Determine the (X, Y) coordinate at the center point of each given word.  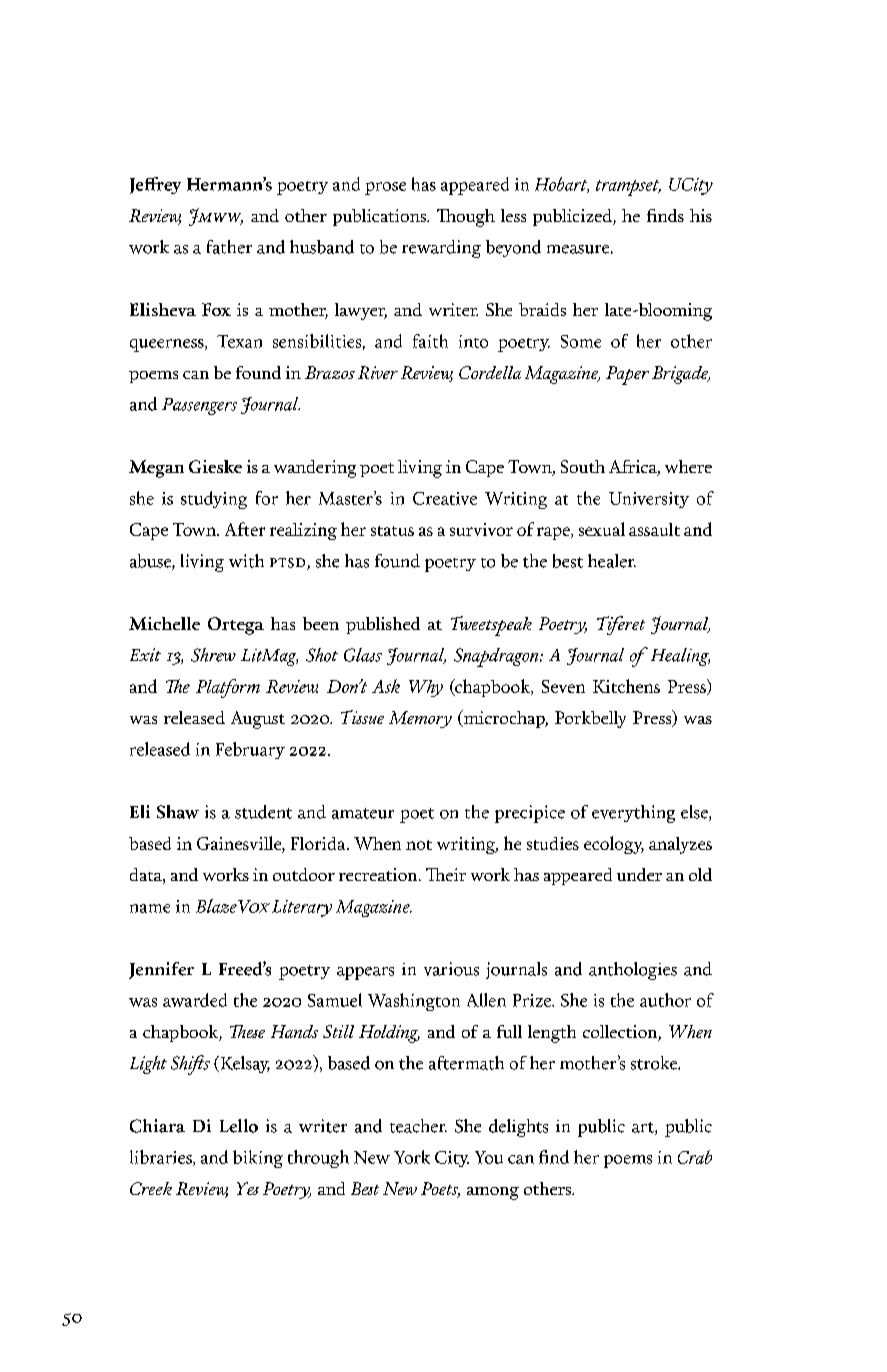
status (392, 531)
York (412, 1157)
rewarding (441, 249)
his (701, 215)
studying (214, 500)
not (419, 845)
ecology (614, 845)
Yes (248, 1188)
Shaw (178, 812)
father (229, 247)
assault (654, 529)
